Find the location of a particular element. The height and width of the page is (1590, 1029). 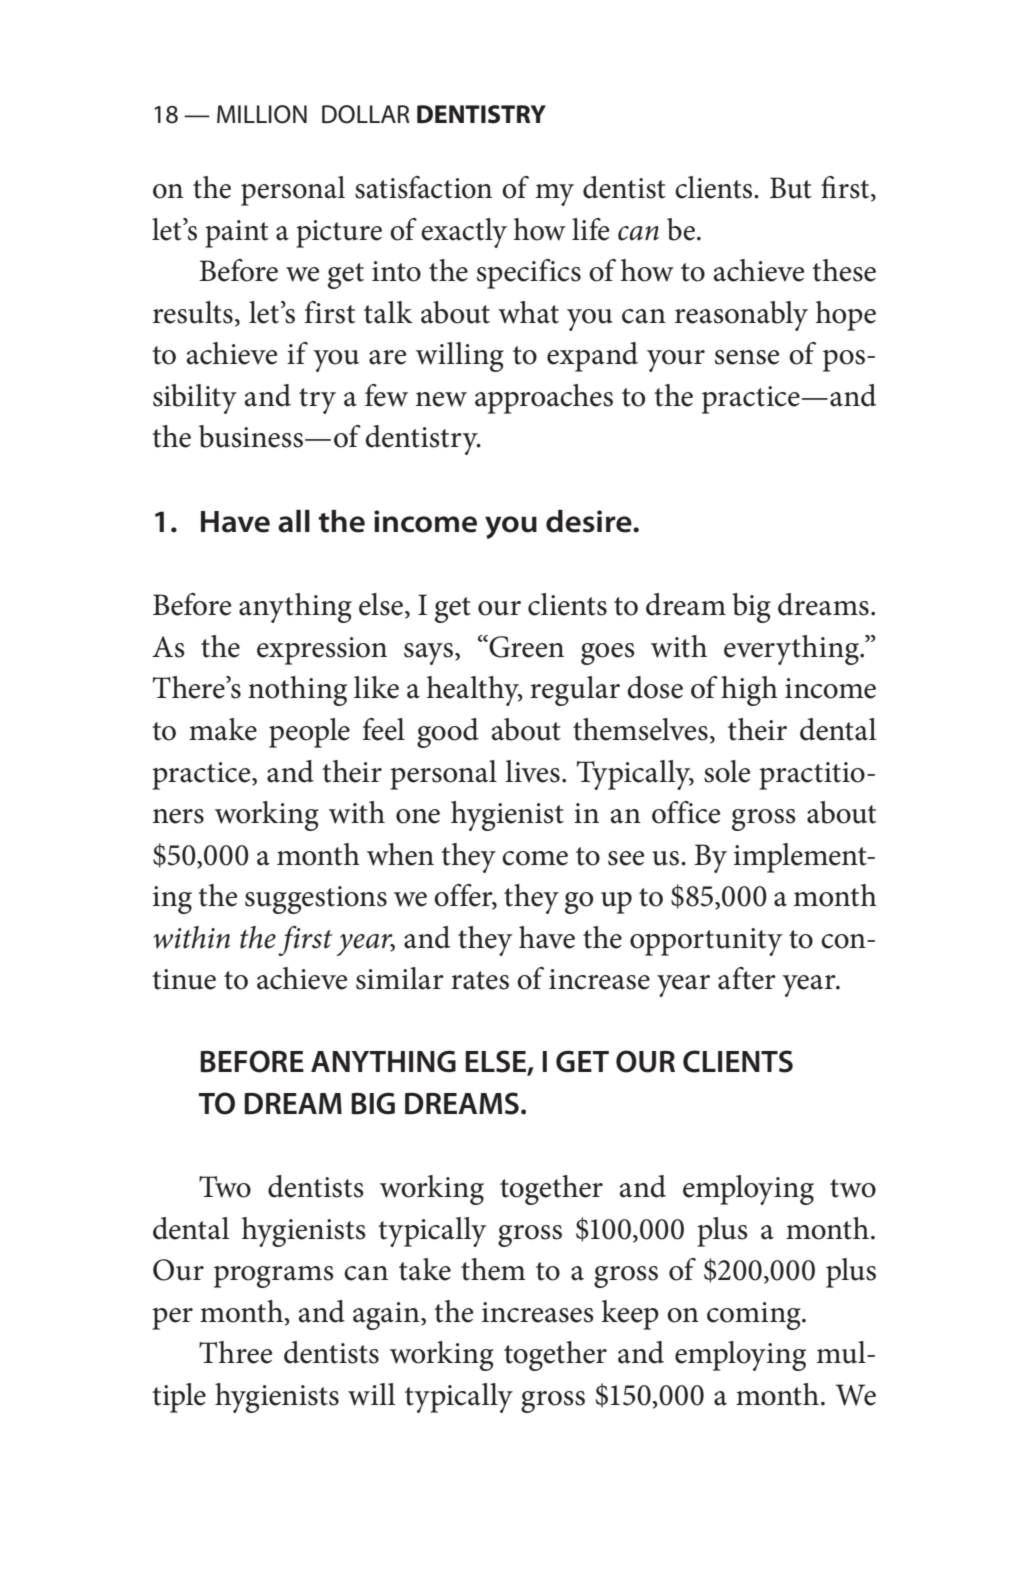

Green is located at coordinates (525, 646).
